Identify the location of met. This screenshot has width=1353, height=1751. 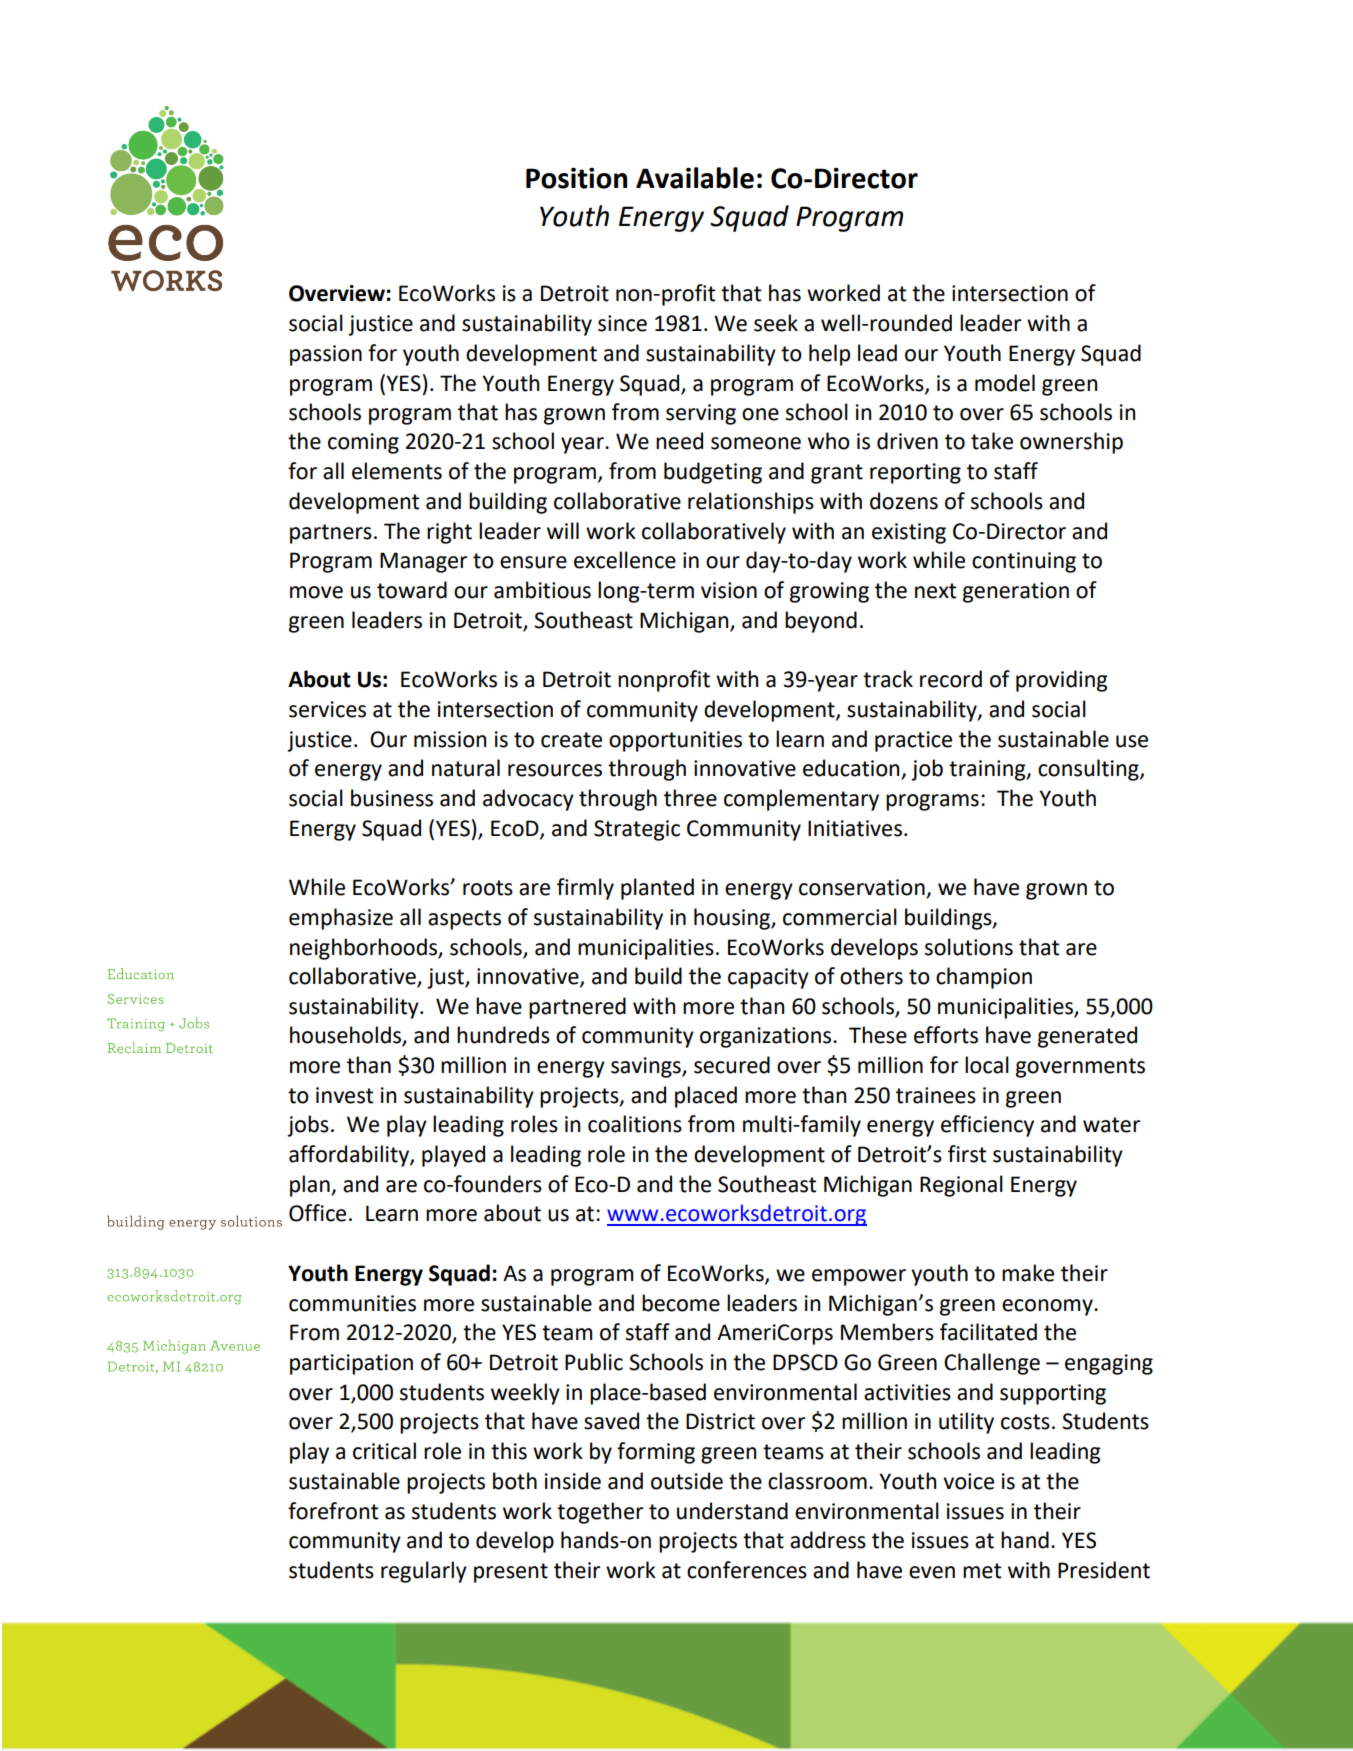
(982, 1571).
